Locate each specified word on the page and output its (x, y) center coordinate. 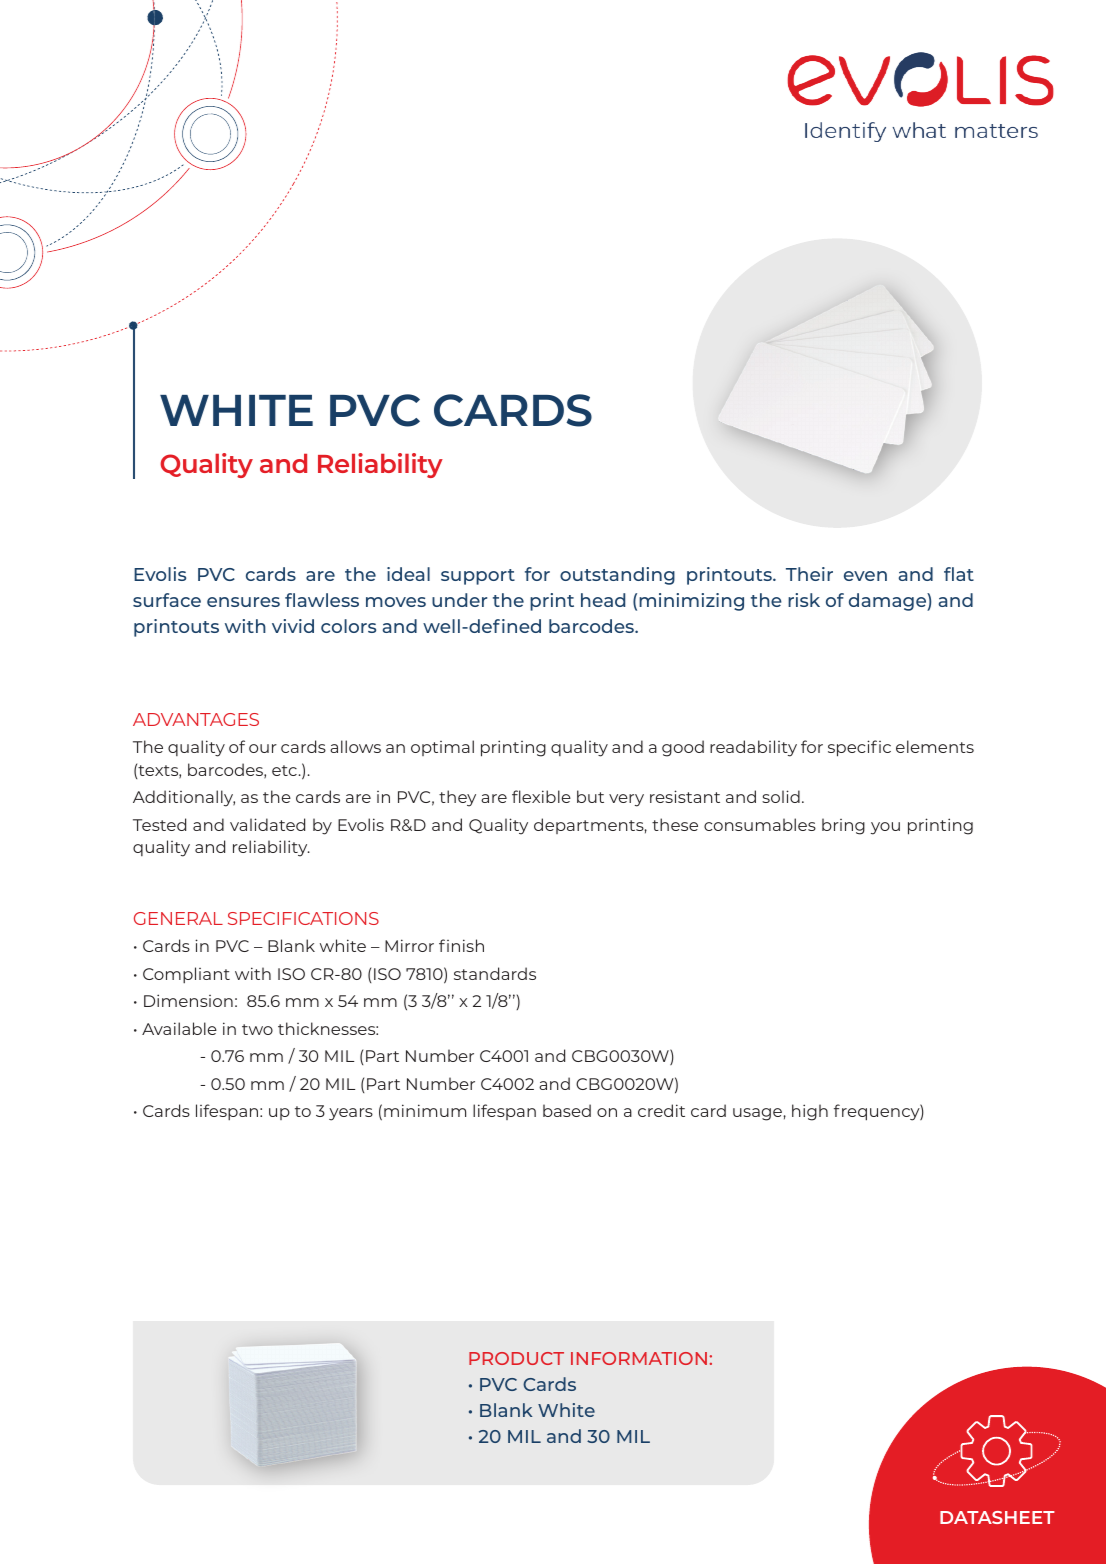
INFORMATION (639, 1358)
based (567, 1110)
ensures (243, 602)
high (810, 1112)
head (603, 600)
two (257, 1029)
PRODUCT (516, 1358)
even (865, 576)
